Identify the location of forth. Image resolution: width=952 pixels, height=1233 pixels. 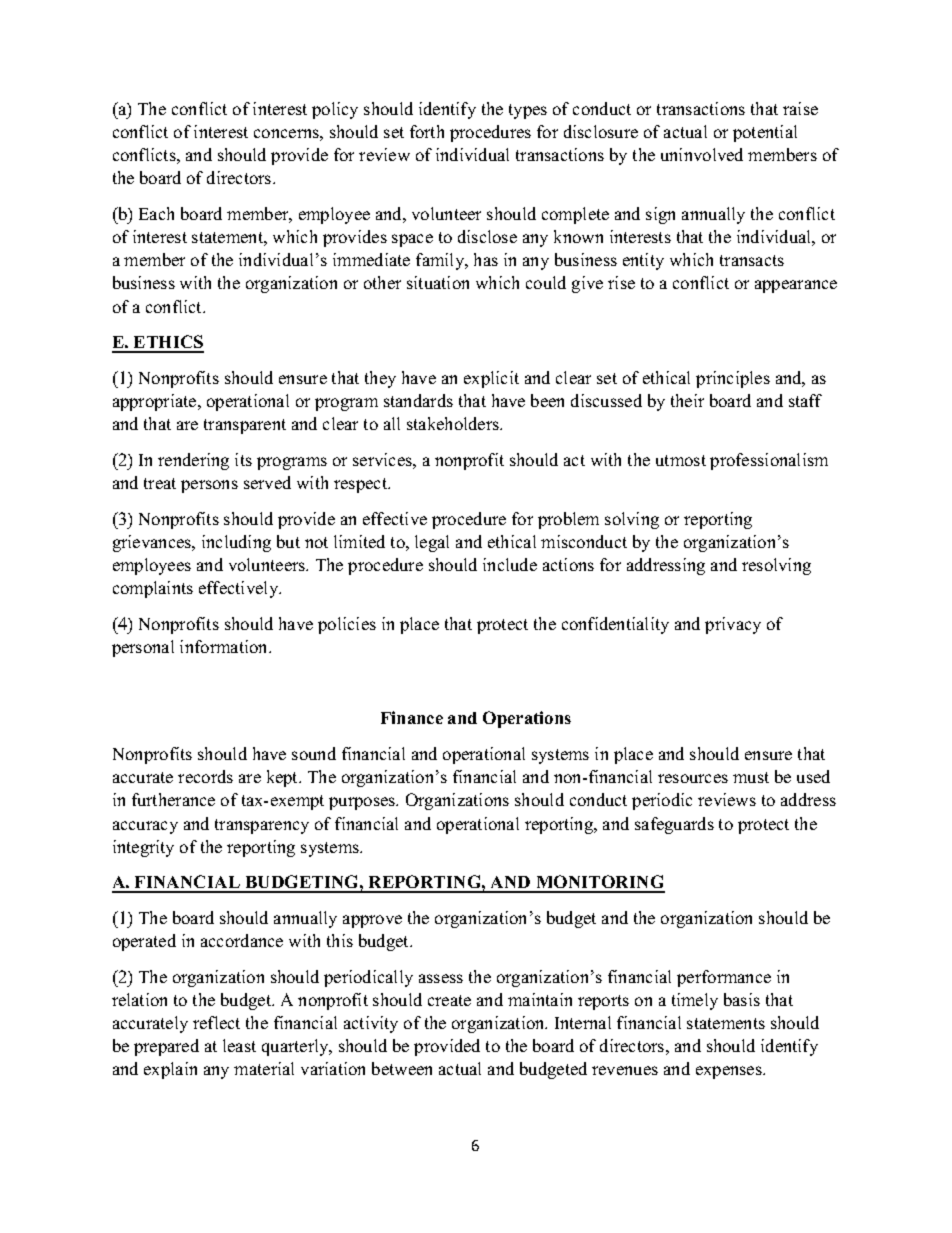
(427, 131).
